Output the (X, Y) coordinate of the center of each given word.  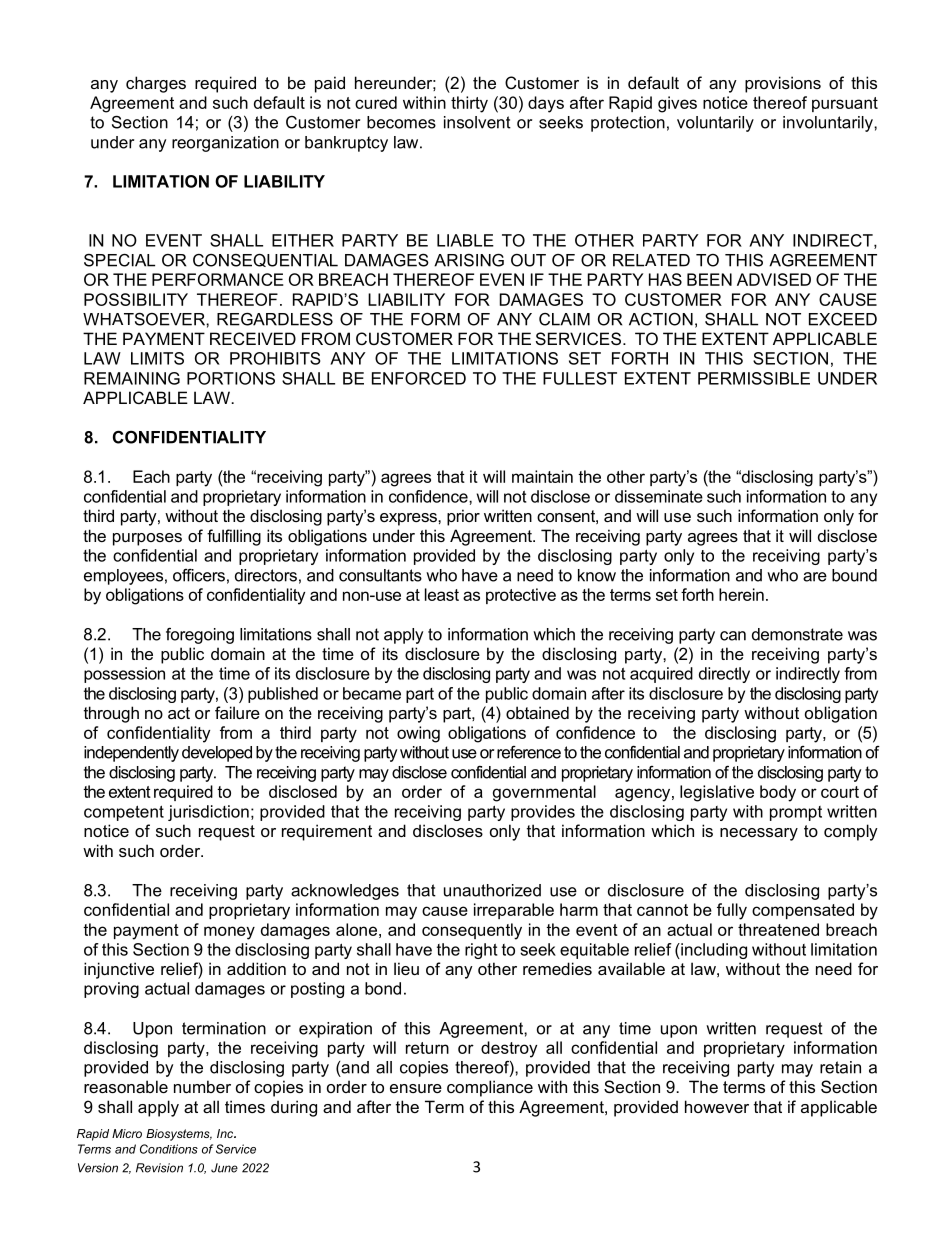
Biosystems (179, 1135)
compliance (490, 1088)
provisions (783, 84)
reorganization (225, 144)
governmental (544, 793)
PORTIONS (231, 378)
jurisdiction (208, 813)
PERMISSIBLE (754, 378)
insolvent (477, 122)
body (778, 793)
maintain (542, 476)
